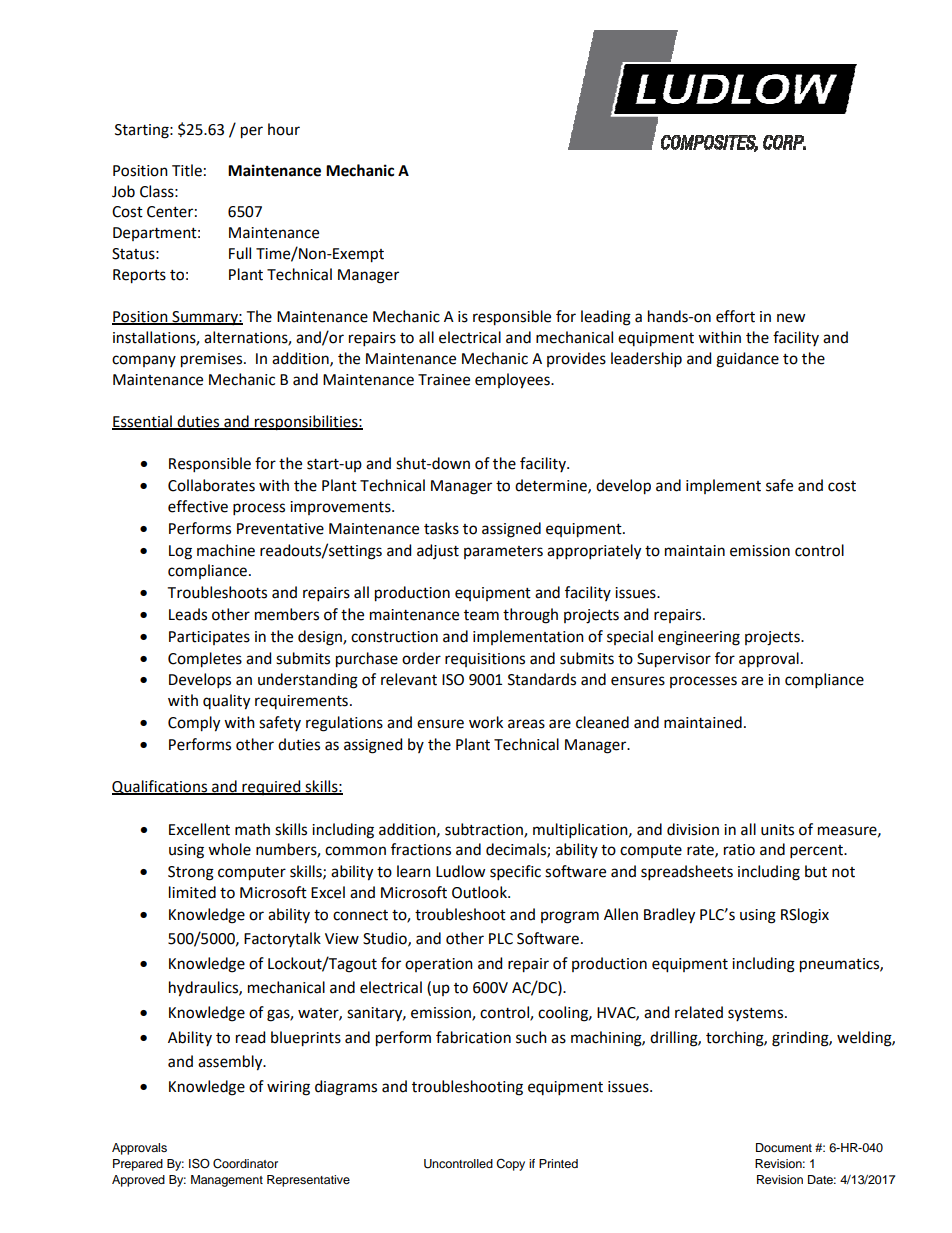 The width and height of the screenshot is (952, 1233). What do you see at coordinates (510, 1165) in the screenshot?
I see `Copy` at bounding box center [510, 1165].
